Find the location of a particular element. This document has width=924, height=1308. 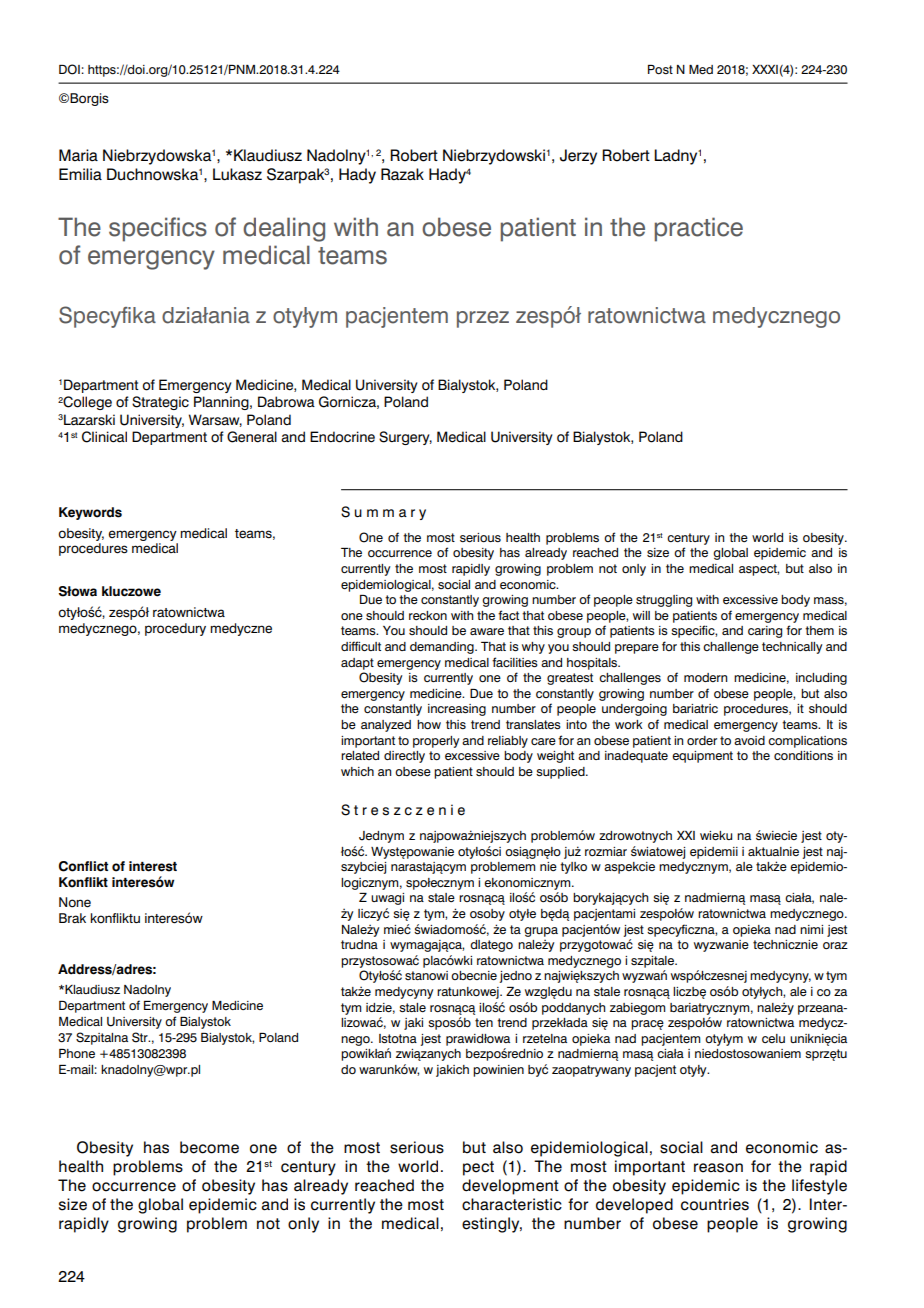

Post is located at coordinates (660, 69).
